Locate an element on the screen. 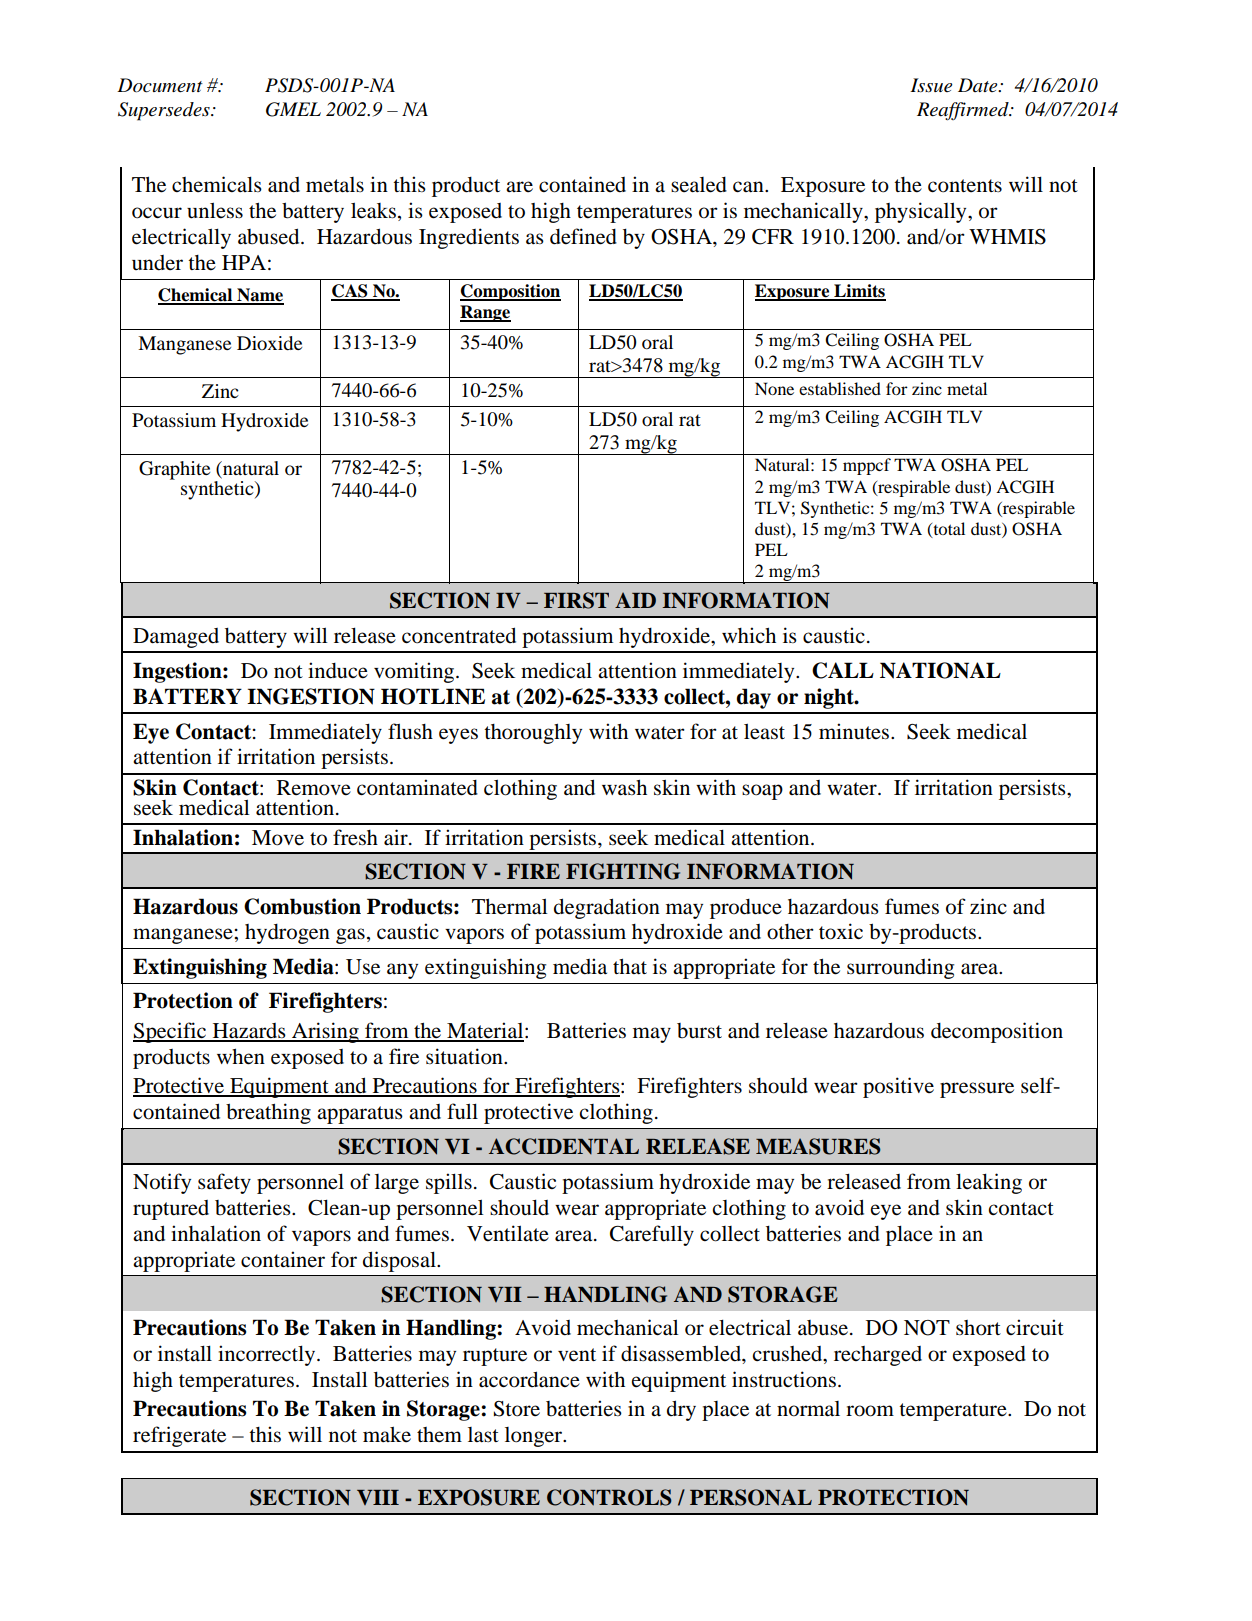 Image resolution: width=1252 pixels, height=1621 pixels. FIRST is located at coordinates (576, 600).
